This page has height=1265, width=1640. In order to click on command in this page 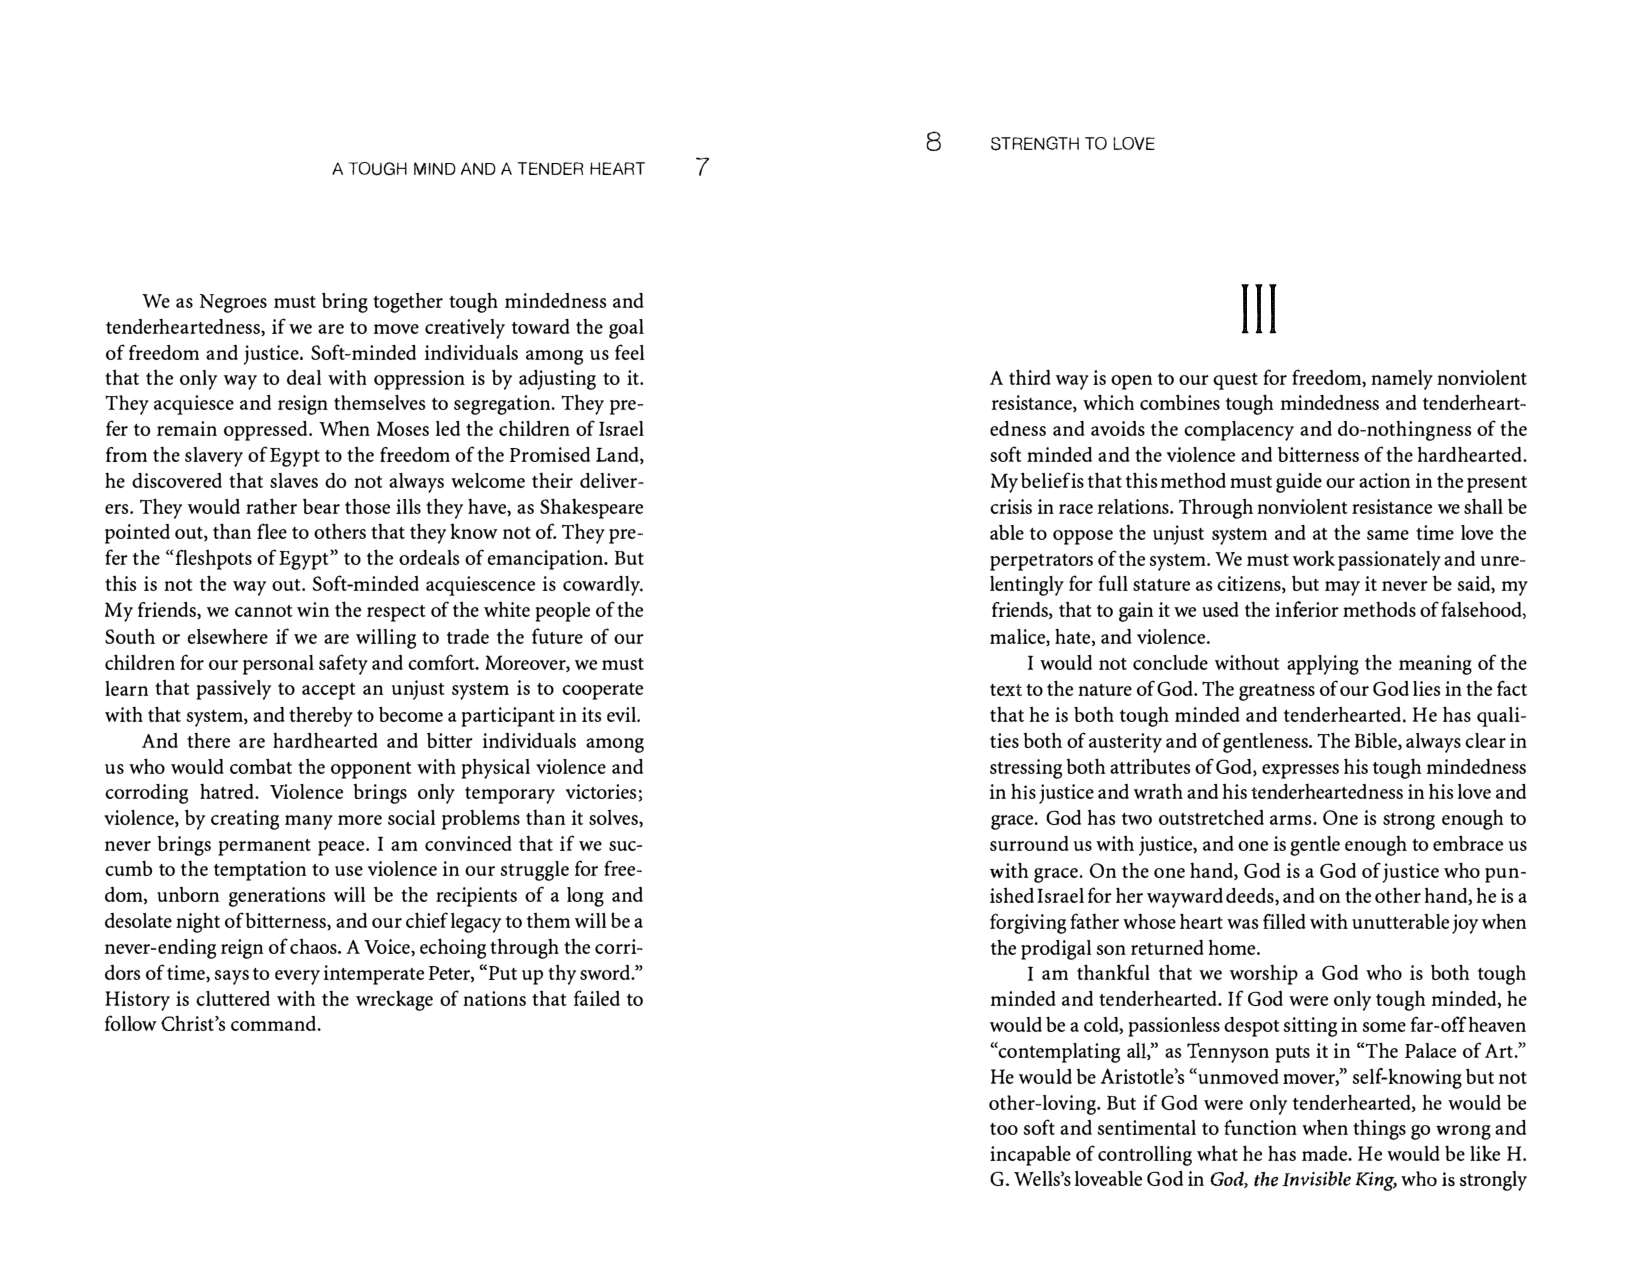, I will do `click(275, 1023)`.
